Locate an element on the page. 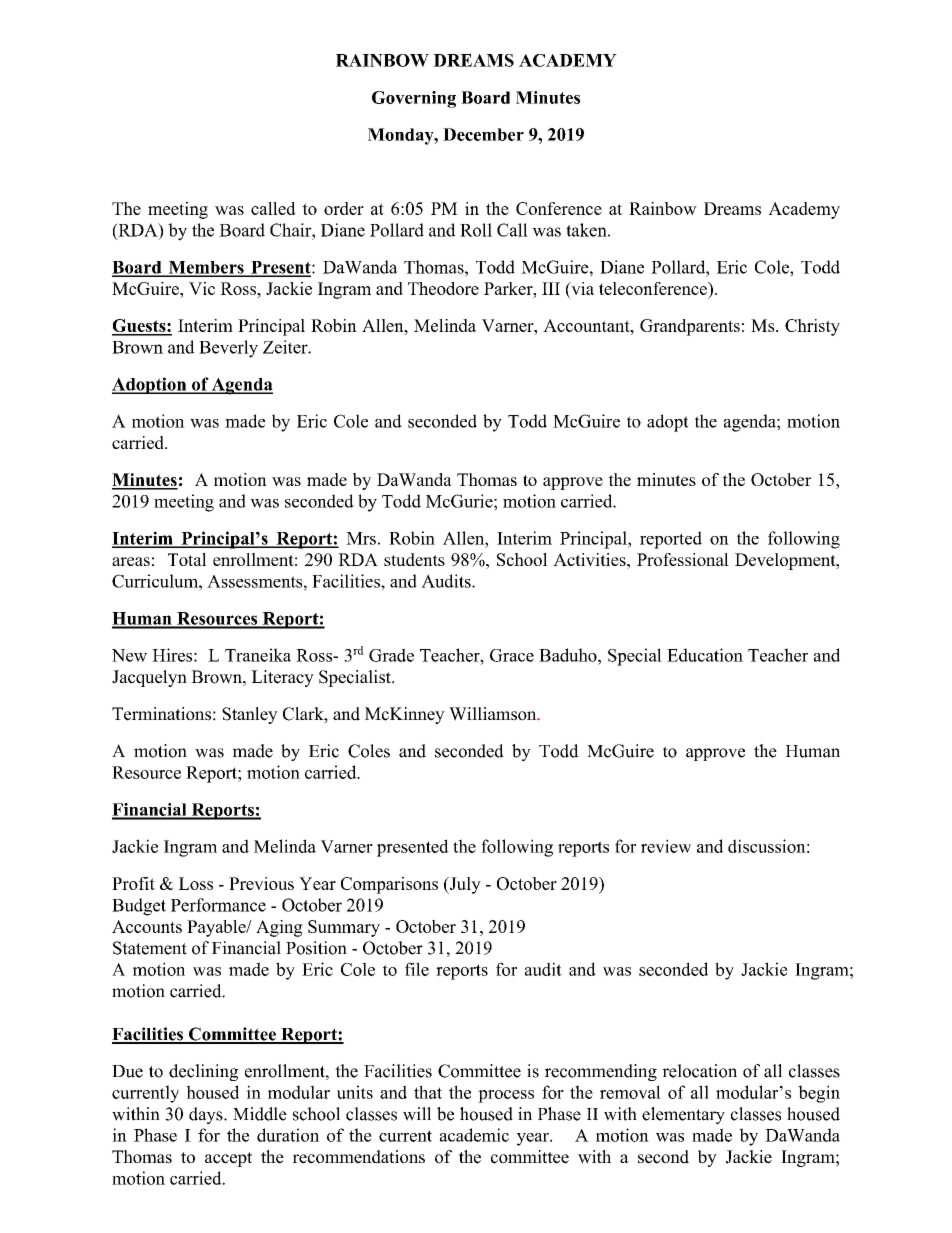  New is located at coordinates (129, 655).
